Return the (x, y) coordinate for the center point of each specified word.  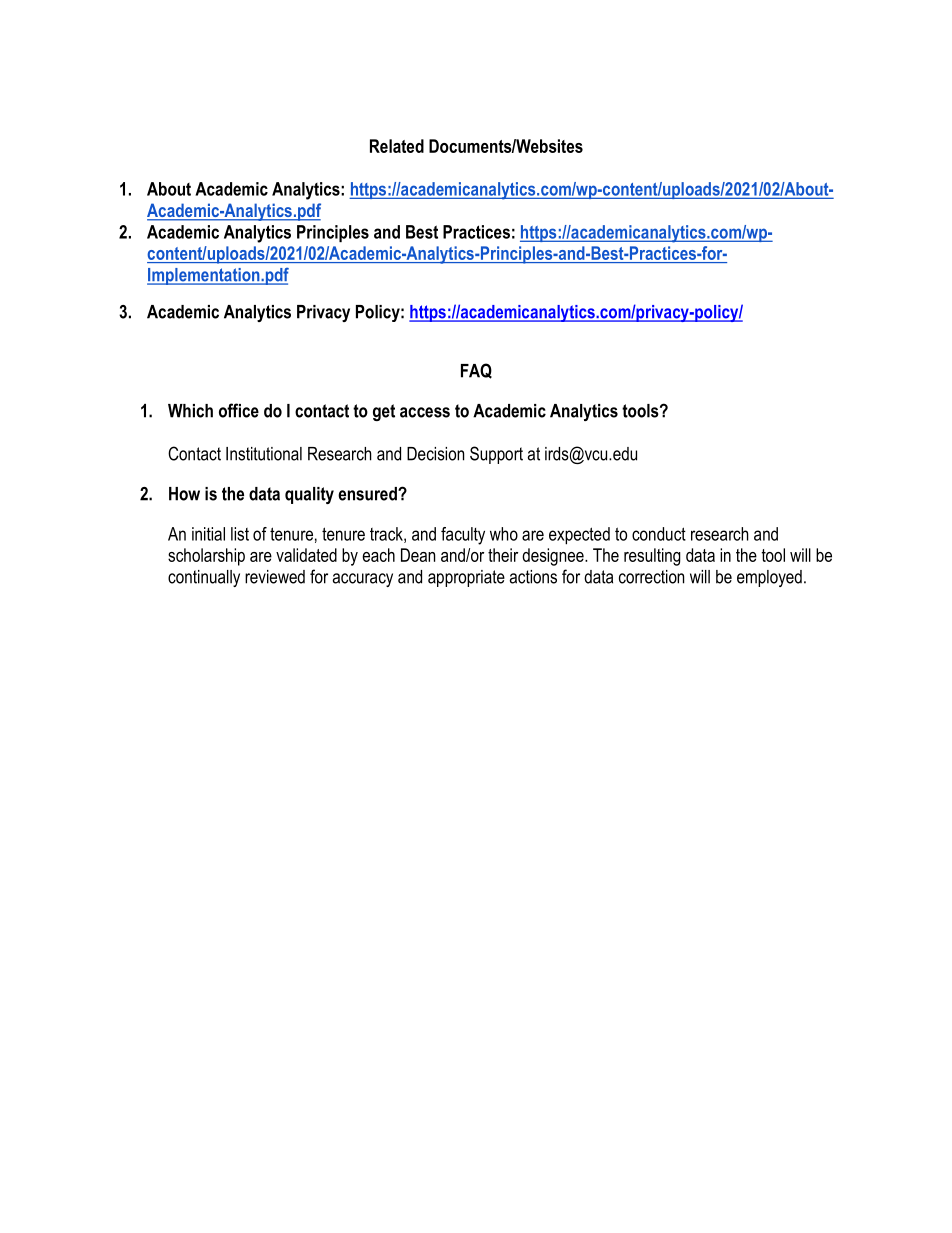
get (384, 412)
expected (579, 536)
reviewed (275, 577)
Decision (435, 454)
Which (190, 411)
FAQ (476, 371)
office (239, 410)
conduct (659, 534)
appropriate (466, 578)
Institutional (264, 454)
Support (496, 455)
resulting (652, 557)
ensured (368, 494)
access (425, 412)
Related (397, 146)
